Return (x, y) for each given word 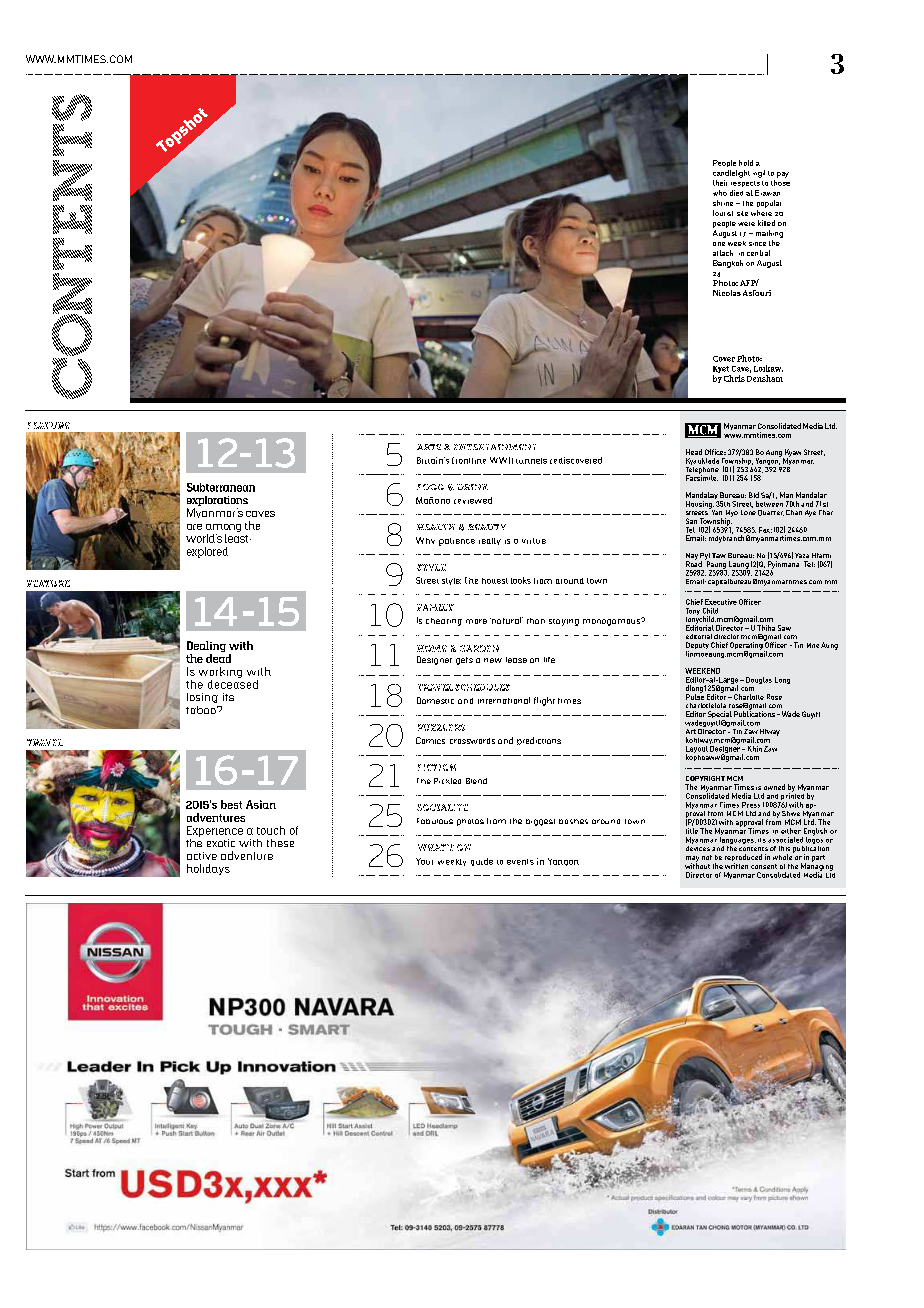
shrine (723, 203)
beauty (487, 527)
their (720, 183)
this (784, 848)
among (223, 528)
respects (745, 184)
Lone (748, 511)
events (520, 862)
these (280, 843)
